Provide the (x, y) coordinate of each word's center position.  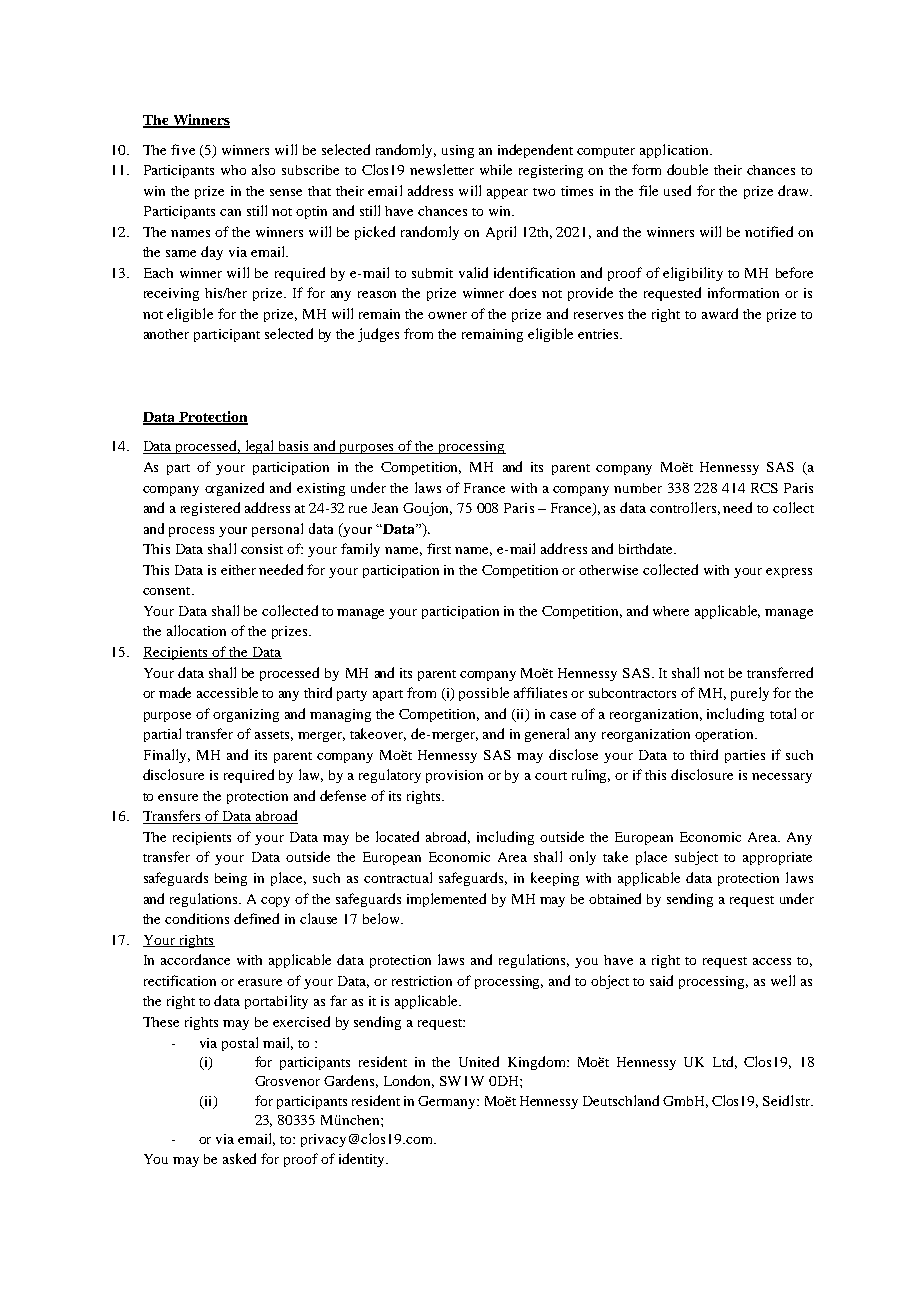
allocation (196, 630)
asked (239, 1158)
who (233, 170)
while (496, 169)
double (687, 169)
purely (750, 694)
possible (484, 694)
